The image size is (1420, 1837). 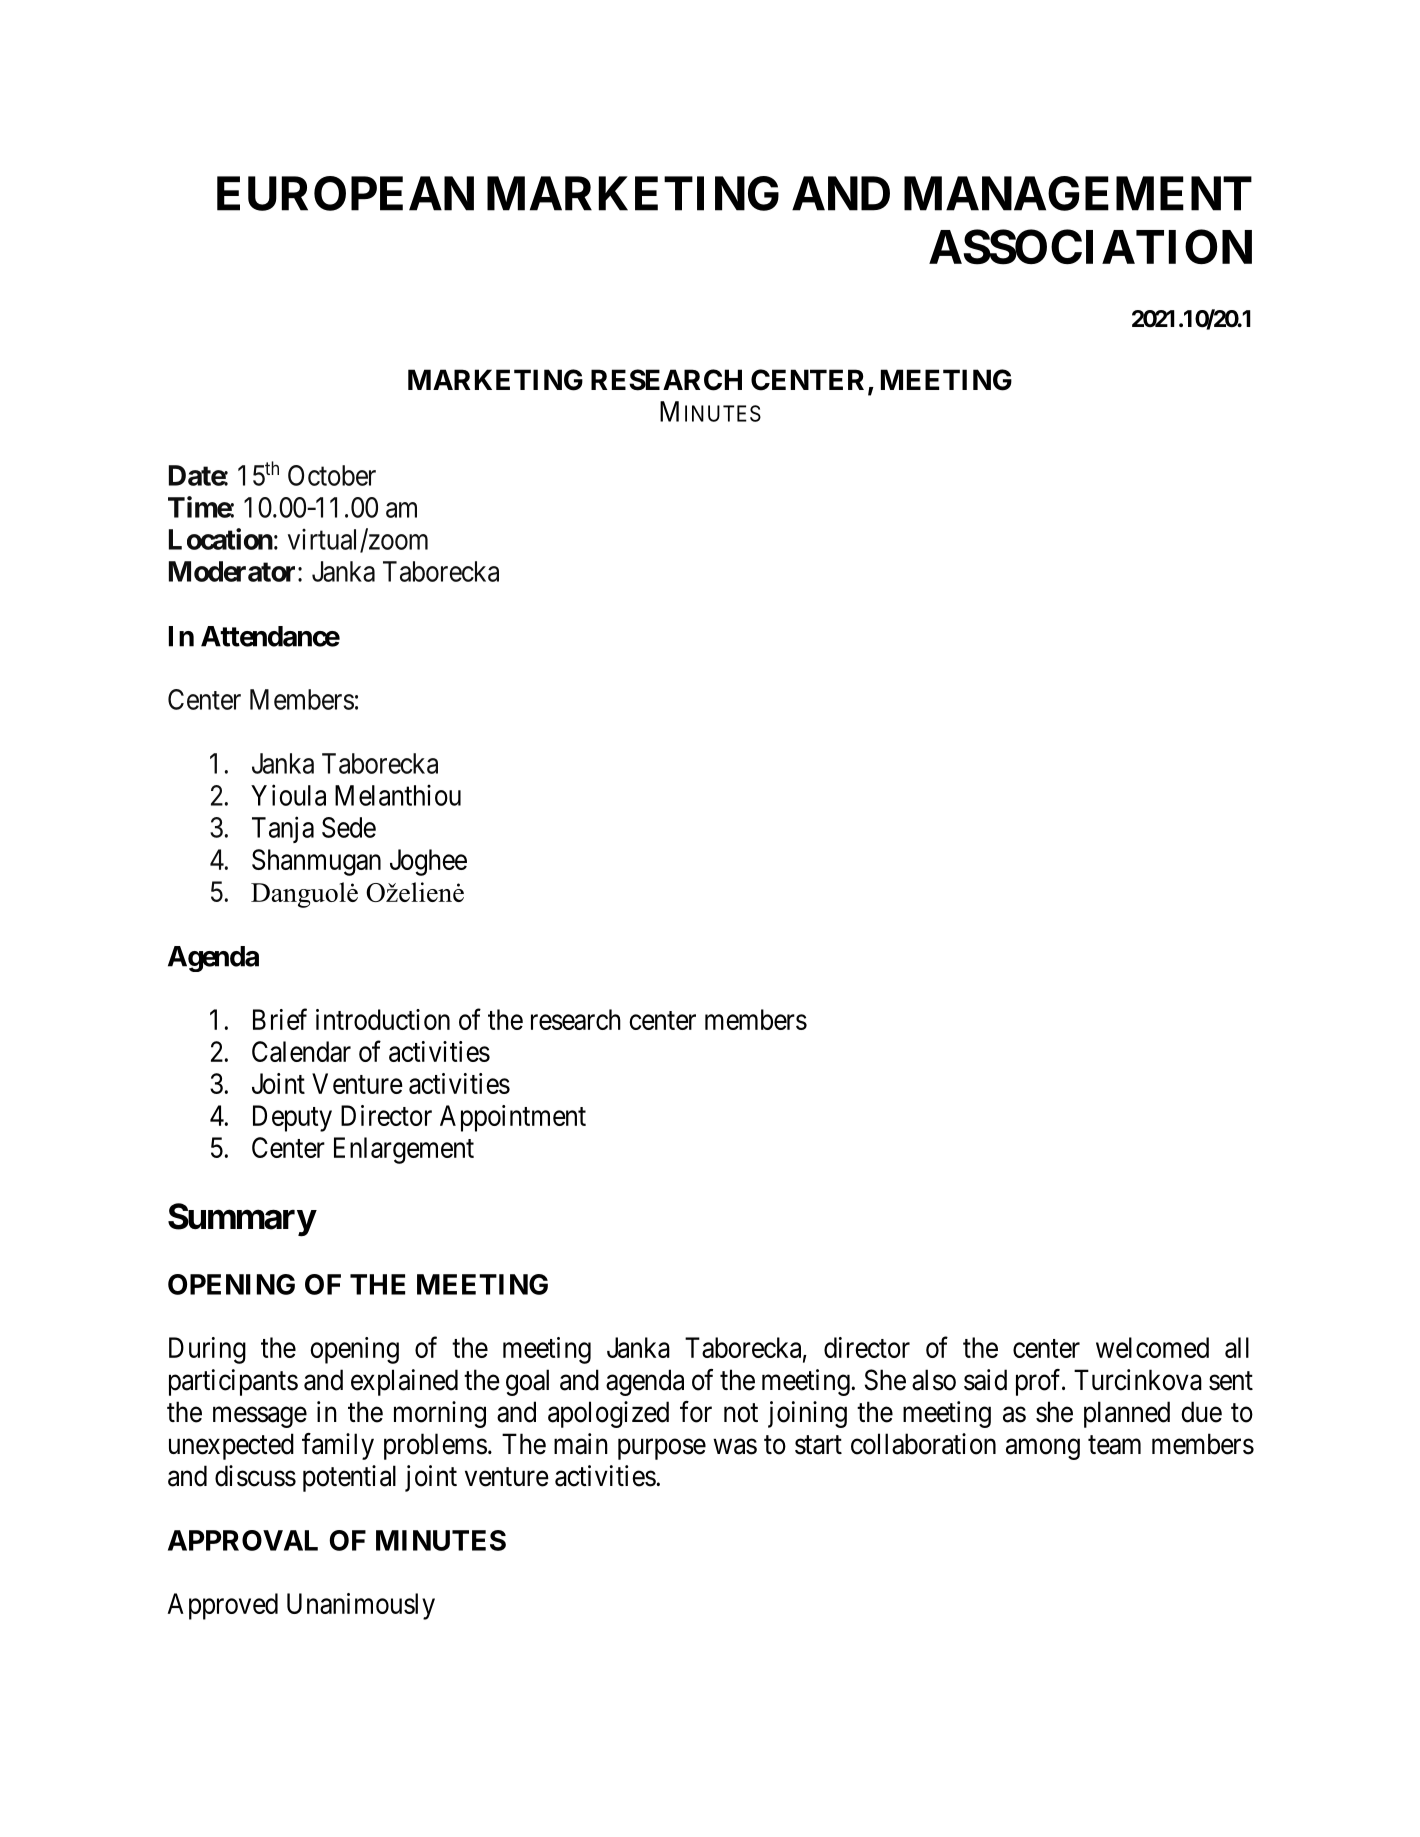 I want to click on MANAGEMENT, so click(x=1078, y=193).
